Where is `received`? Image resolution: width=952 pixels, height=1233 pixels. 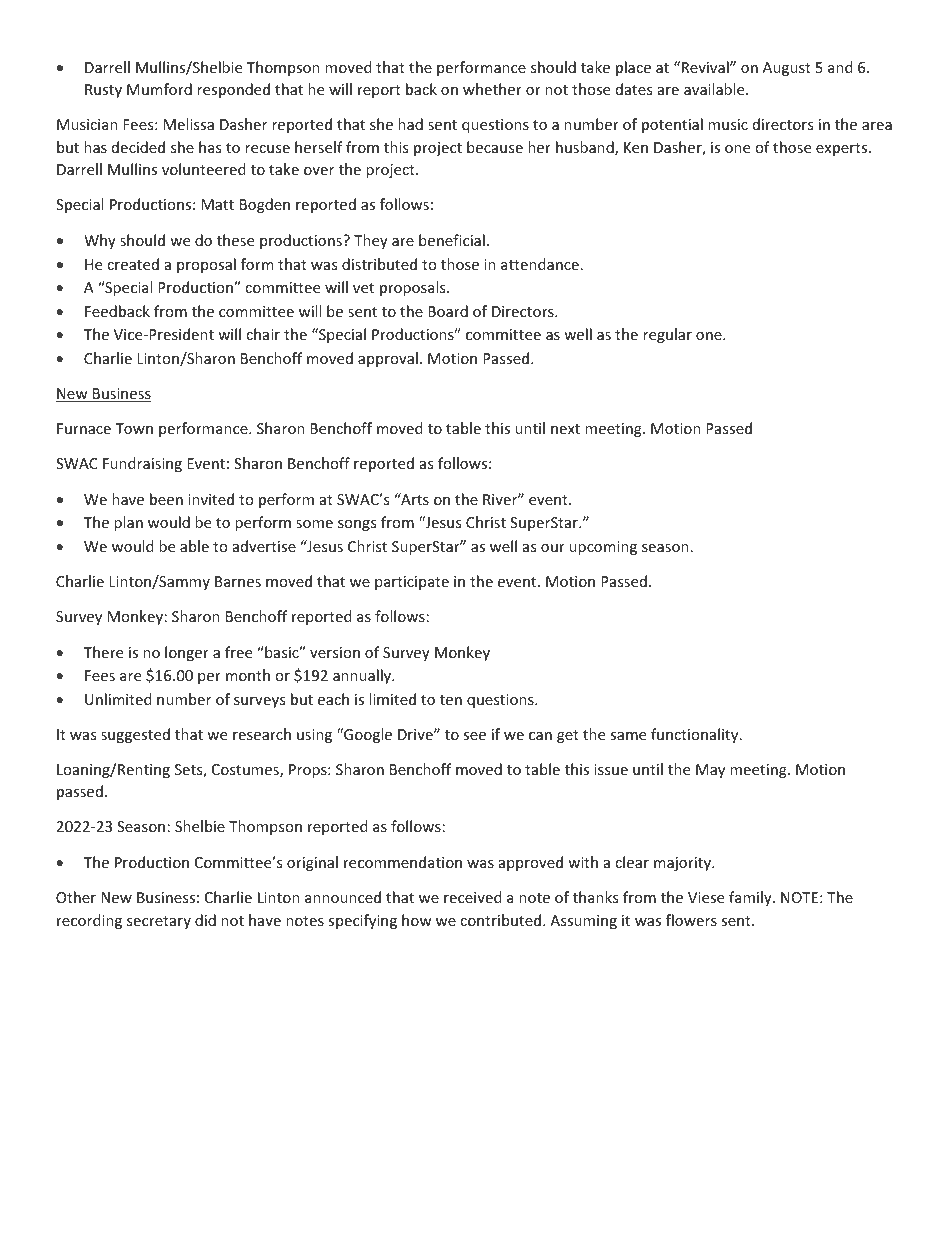
received is located at coordinates (473, 897).
